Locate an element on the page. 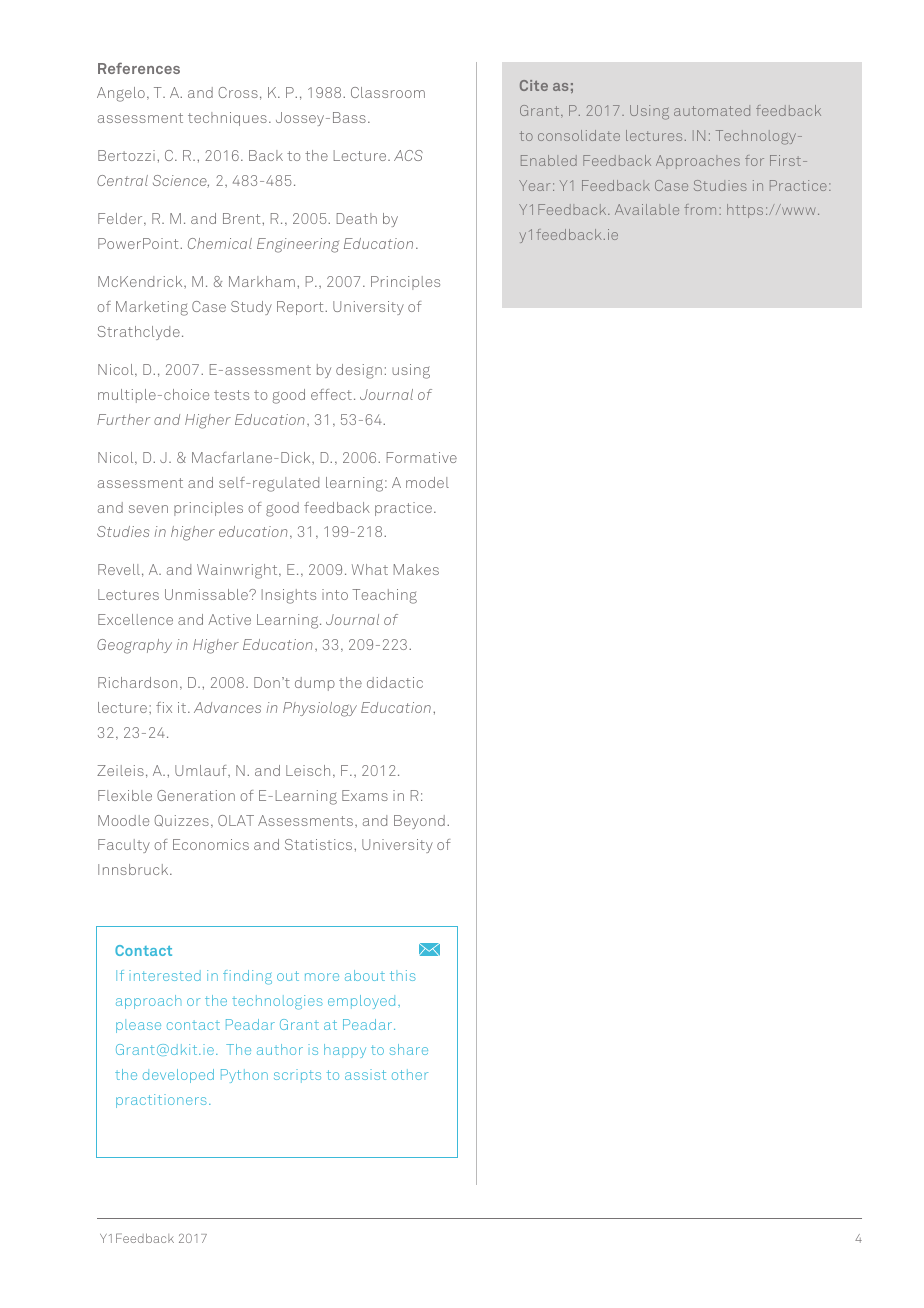  techniques is located at coordinates (227, 119).
